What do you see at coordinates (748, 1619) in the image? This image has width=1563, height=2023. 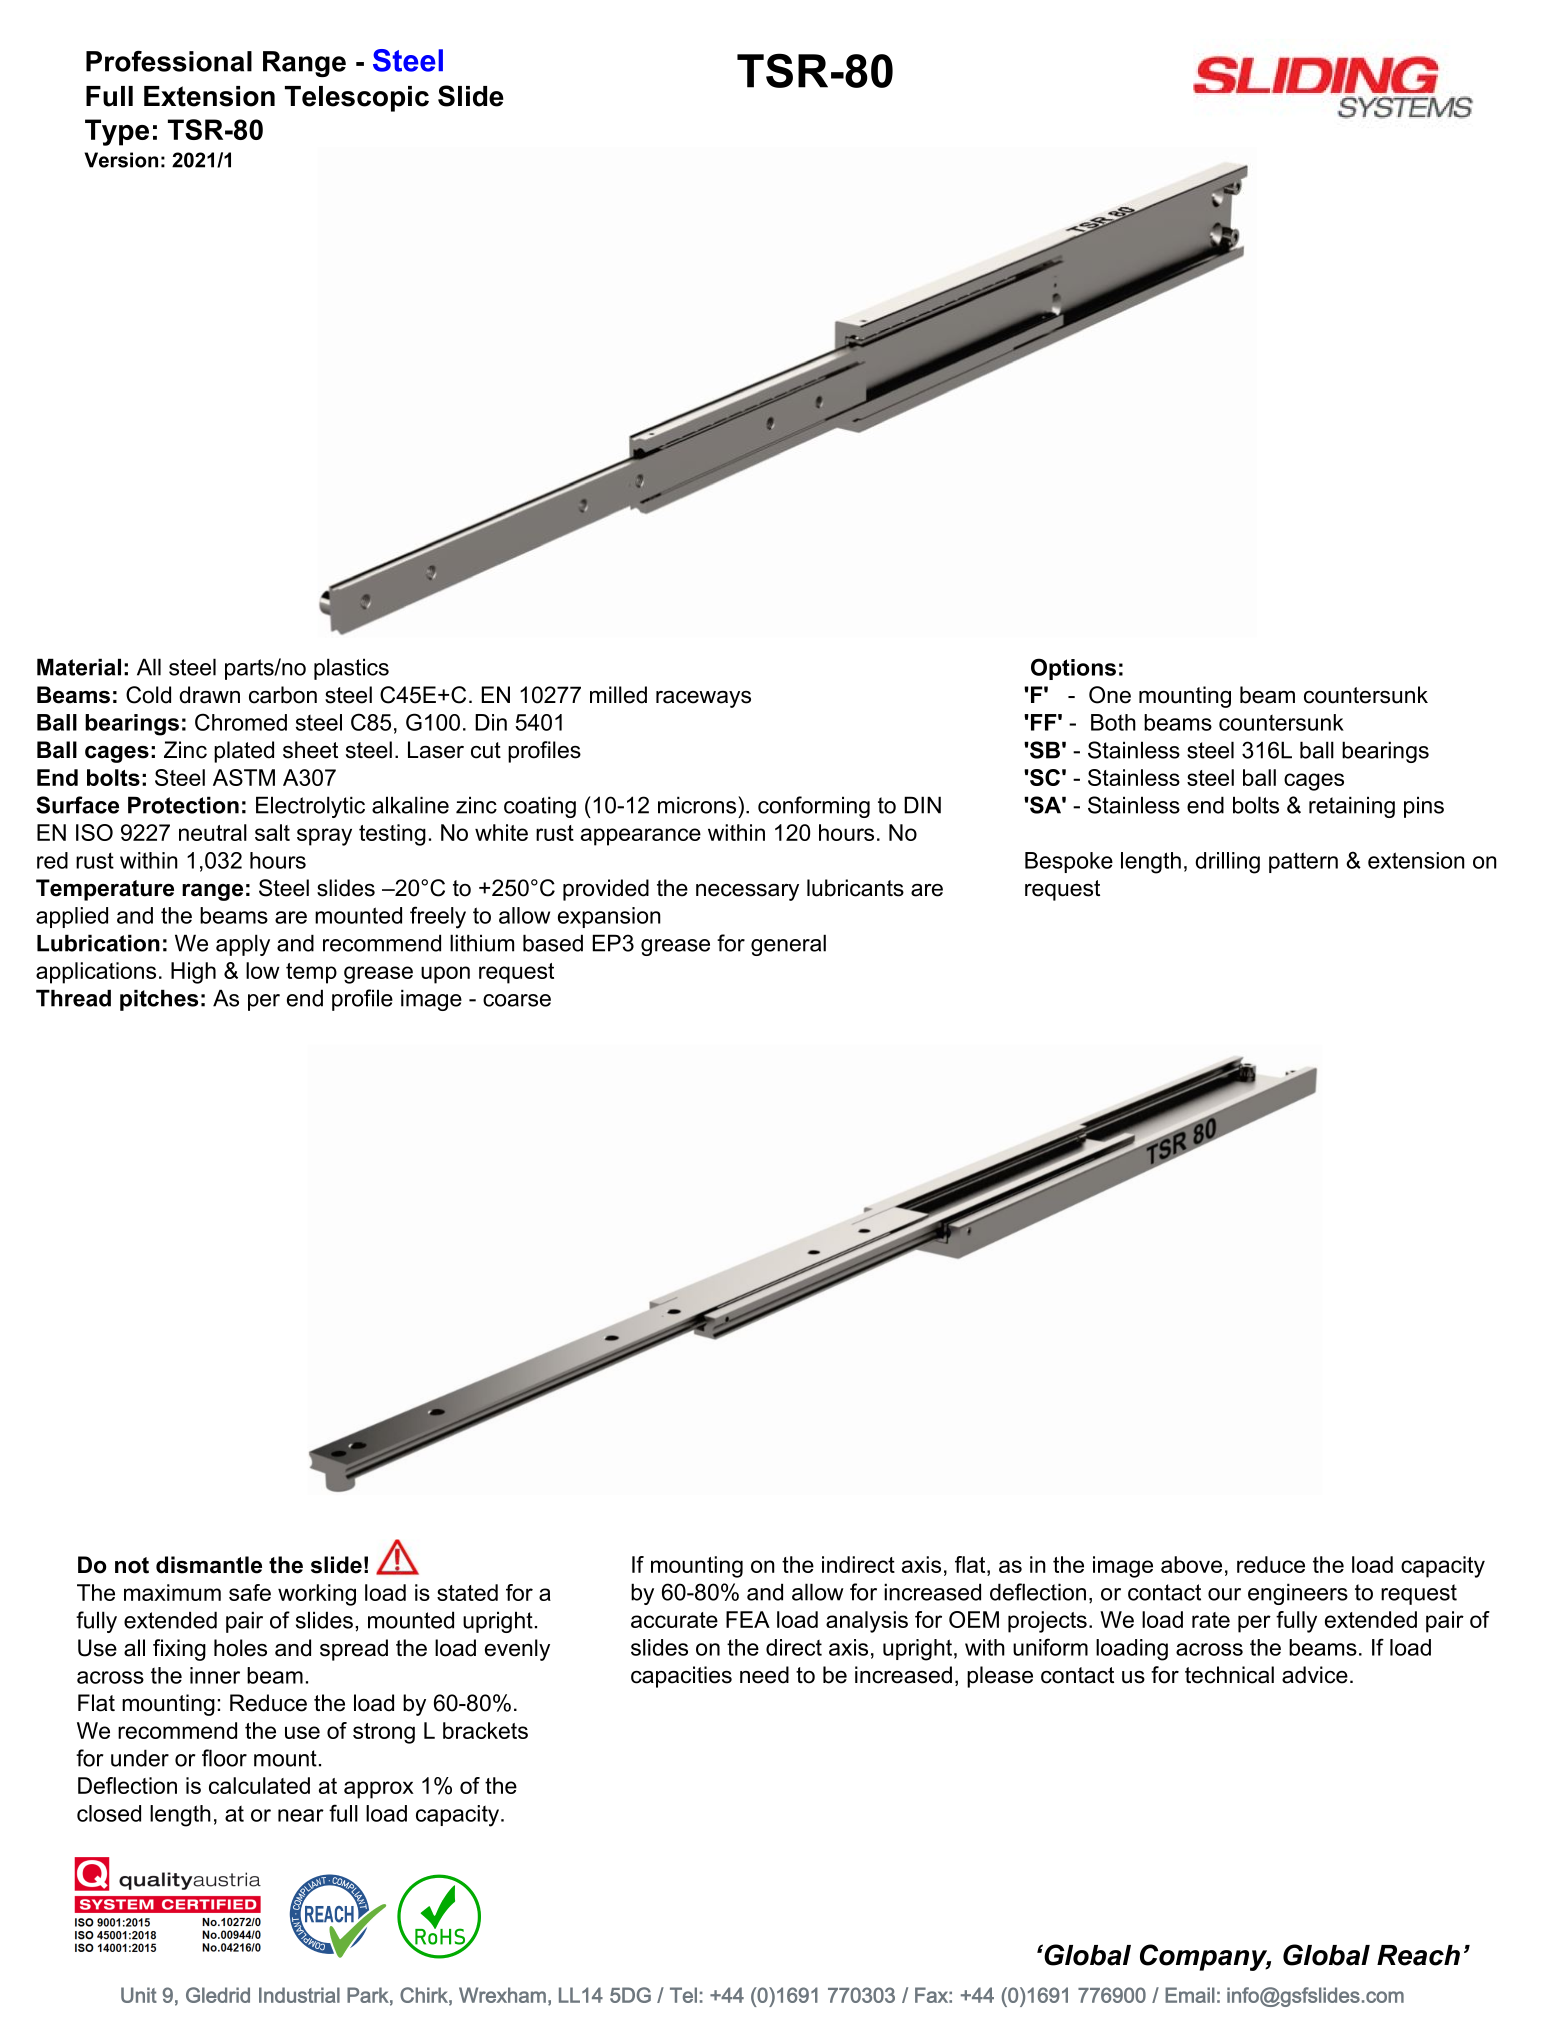 I see `FEA` at bounding box center [748, 1619].
